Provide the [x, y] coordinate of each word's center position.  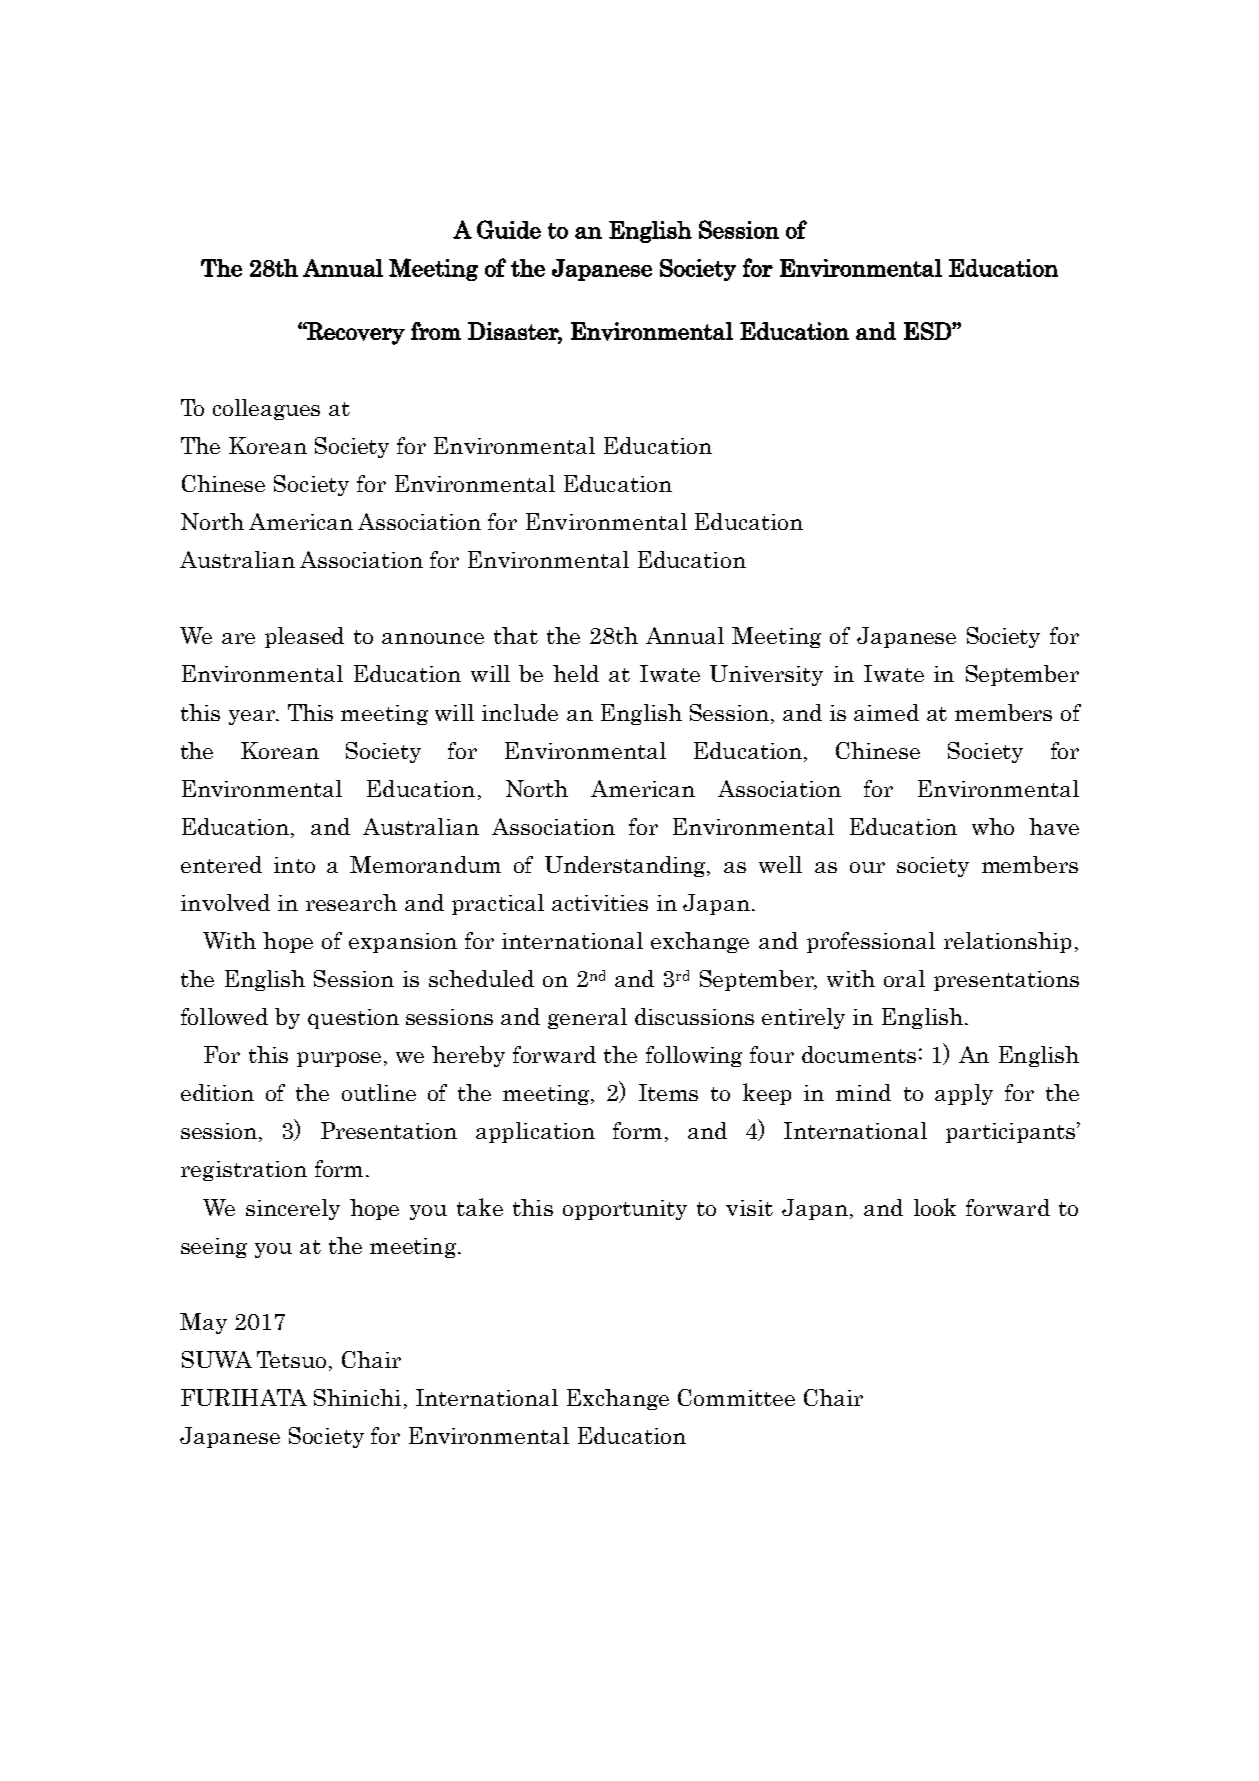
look [935, 1207]
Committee [736, 1397]
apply [964, 1094]
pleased [304, 637]
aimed [886, 712]
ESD [928, 331]
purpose [339, 1059]
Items [668, 1092]
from [436, 331]
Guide [509, 229]
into [294, 865]
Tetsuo [291, 1359]
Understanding [626, 866]
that [516, 635]
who [993, 826]
